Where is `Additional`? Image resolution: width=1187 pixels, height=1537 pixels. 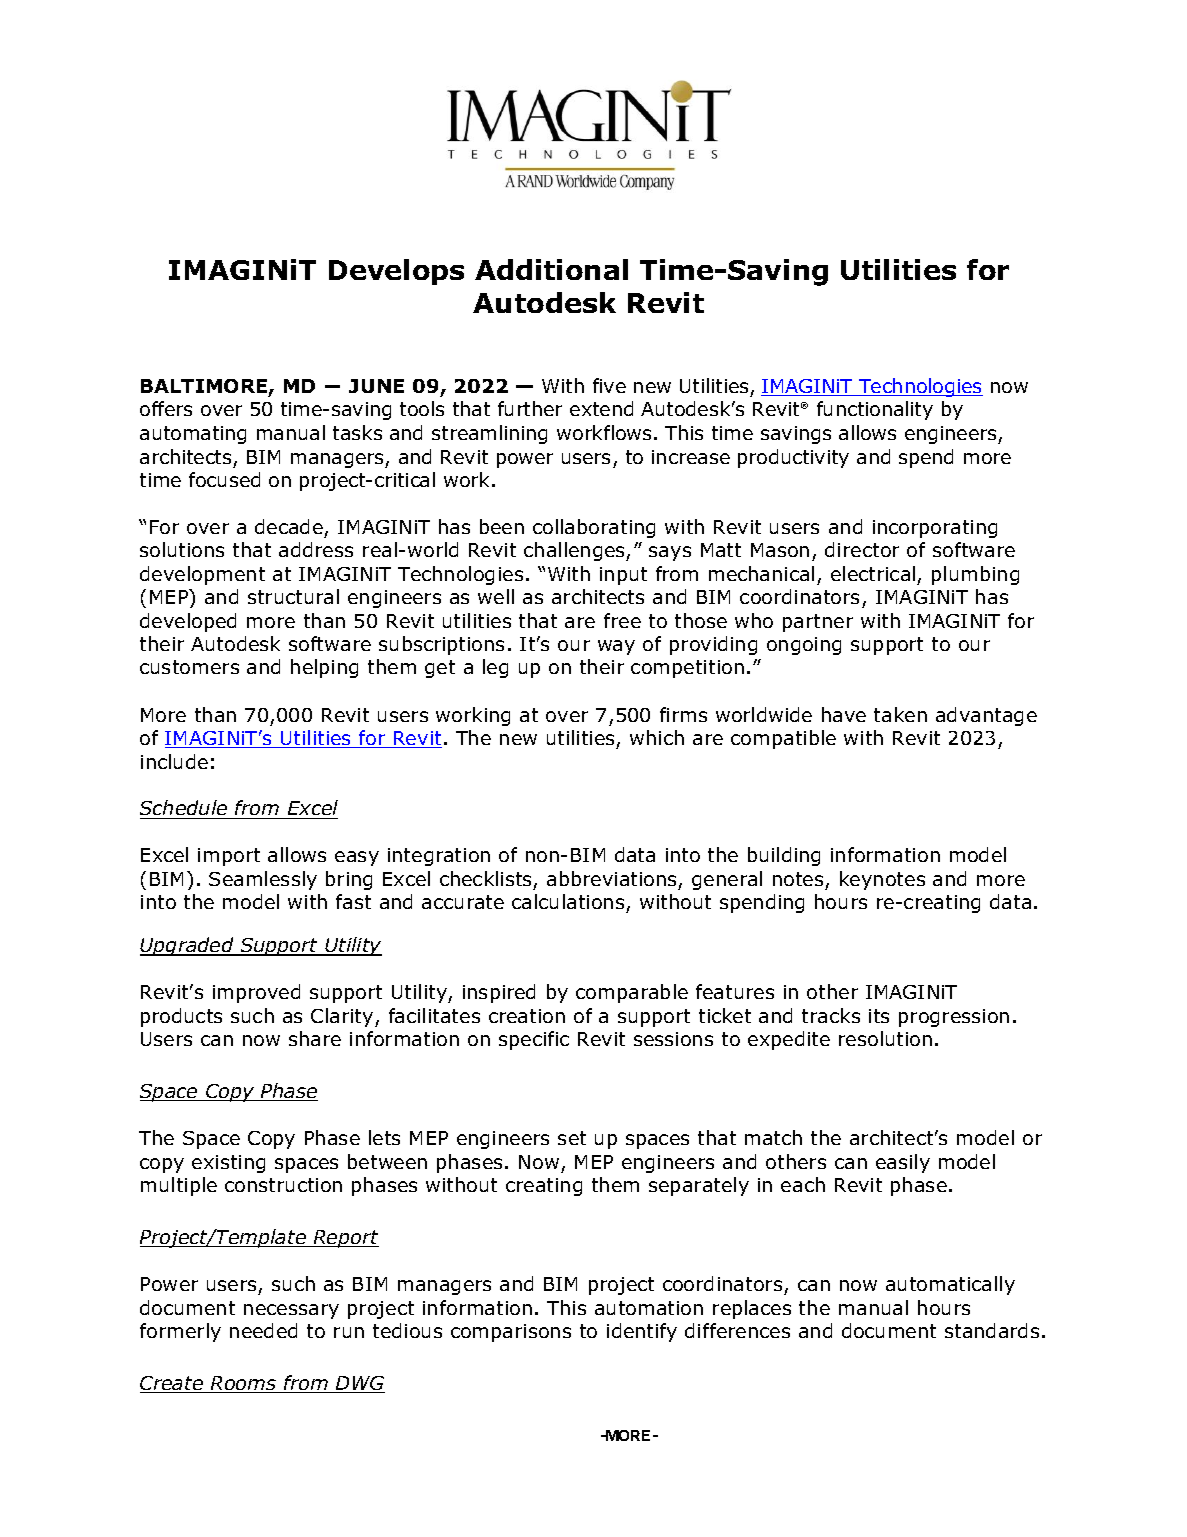
Additional is located at coordinates (551, 269).
